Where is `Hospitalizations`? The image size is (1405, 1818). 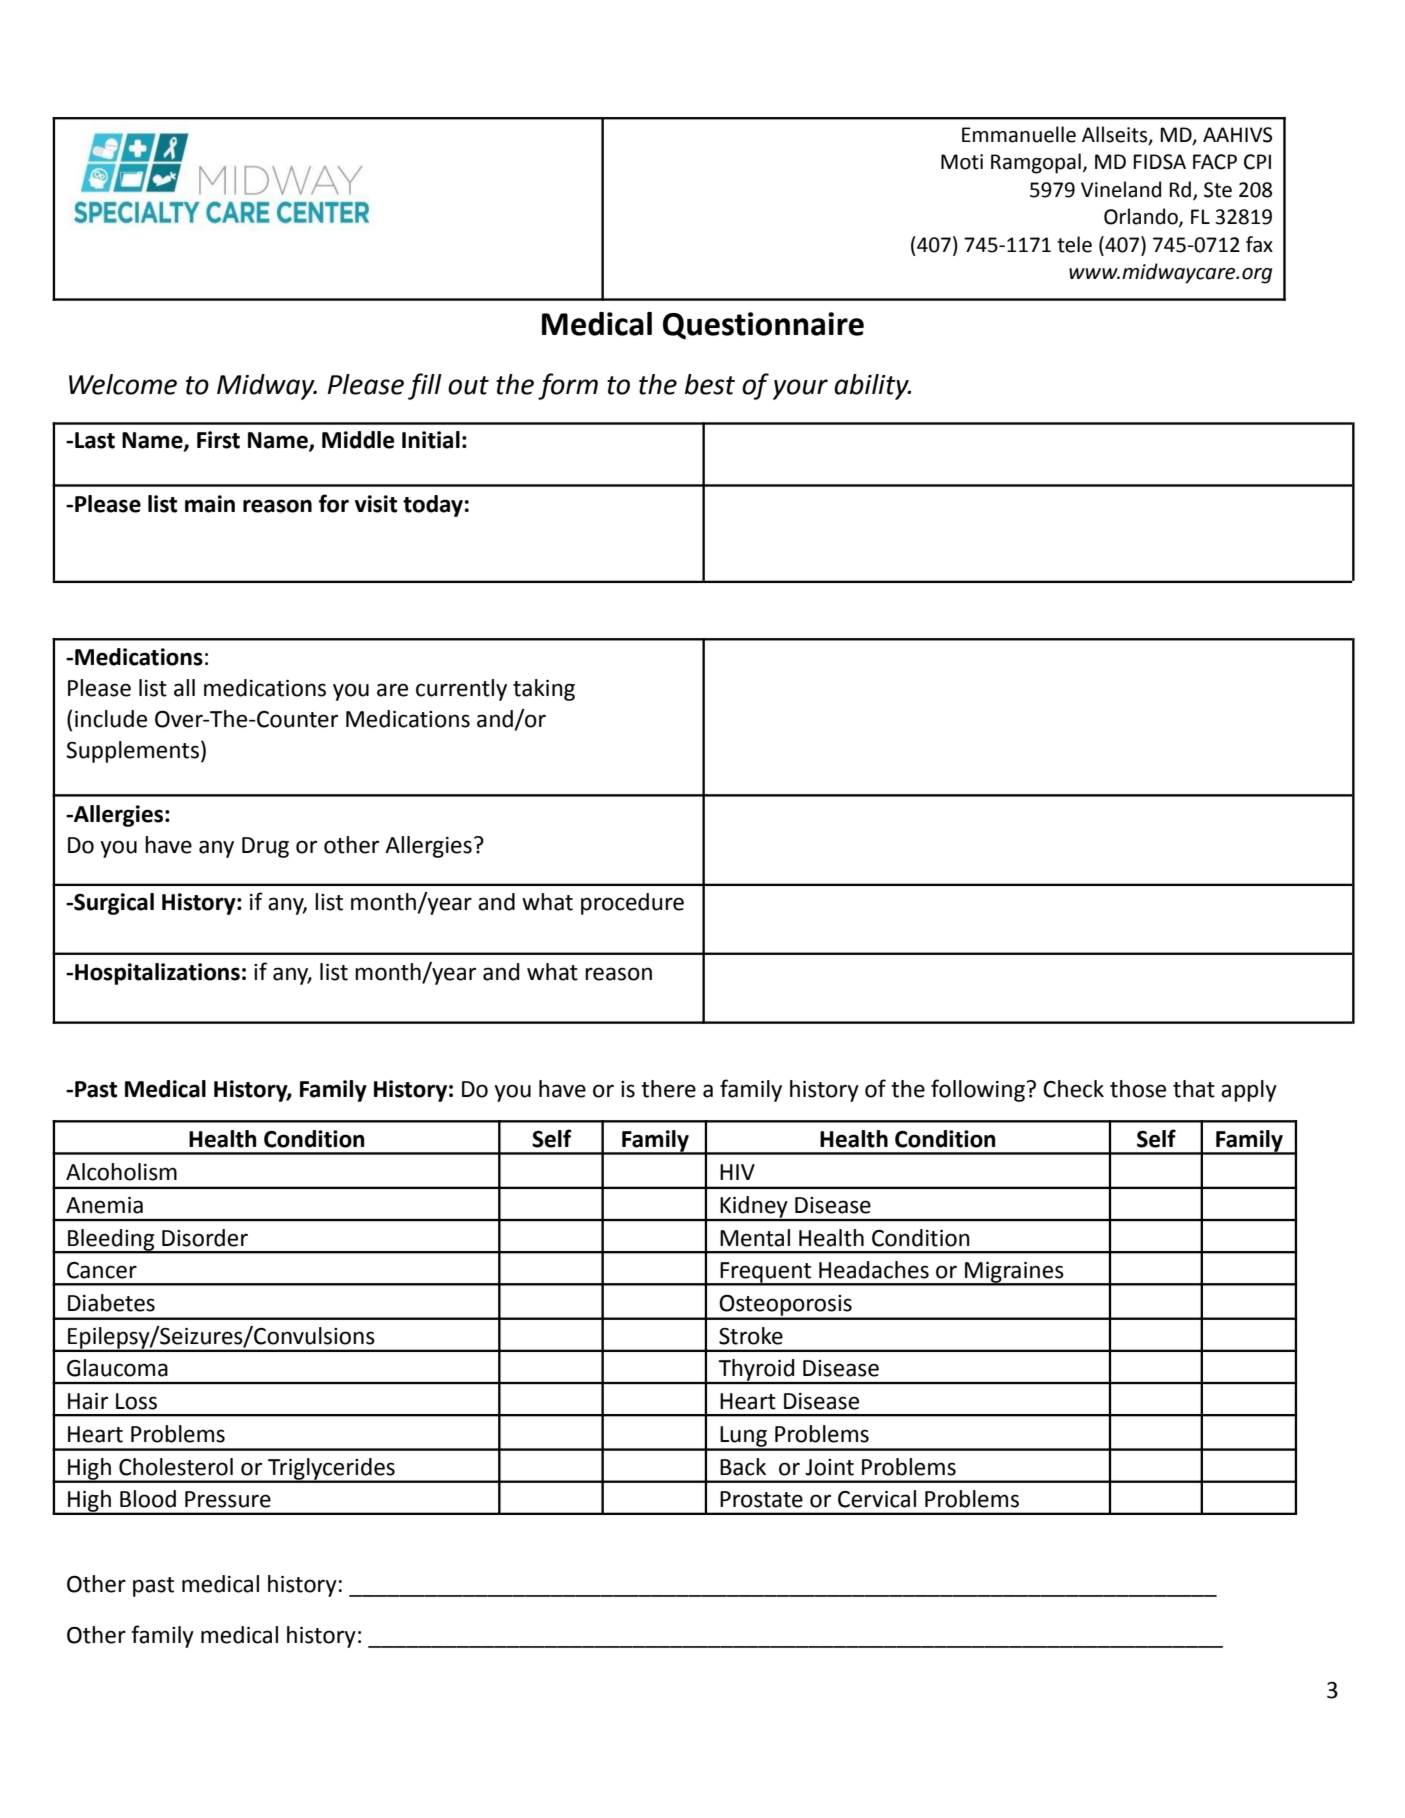 Hospitalizations is located at coordinates (157, 974).
